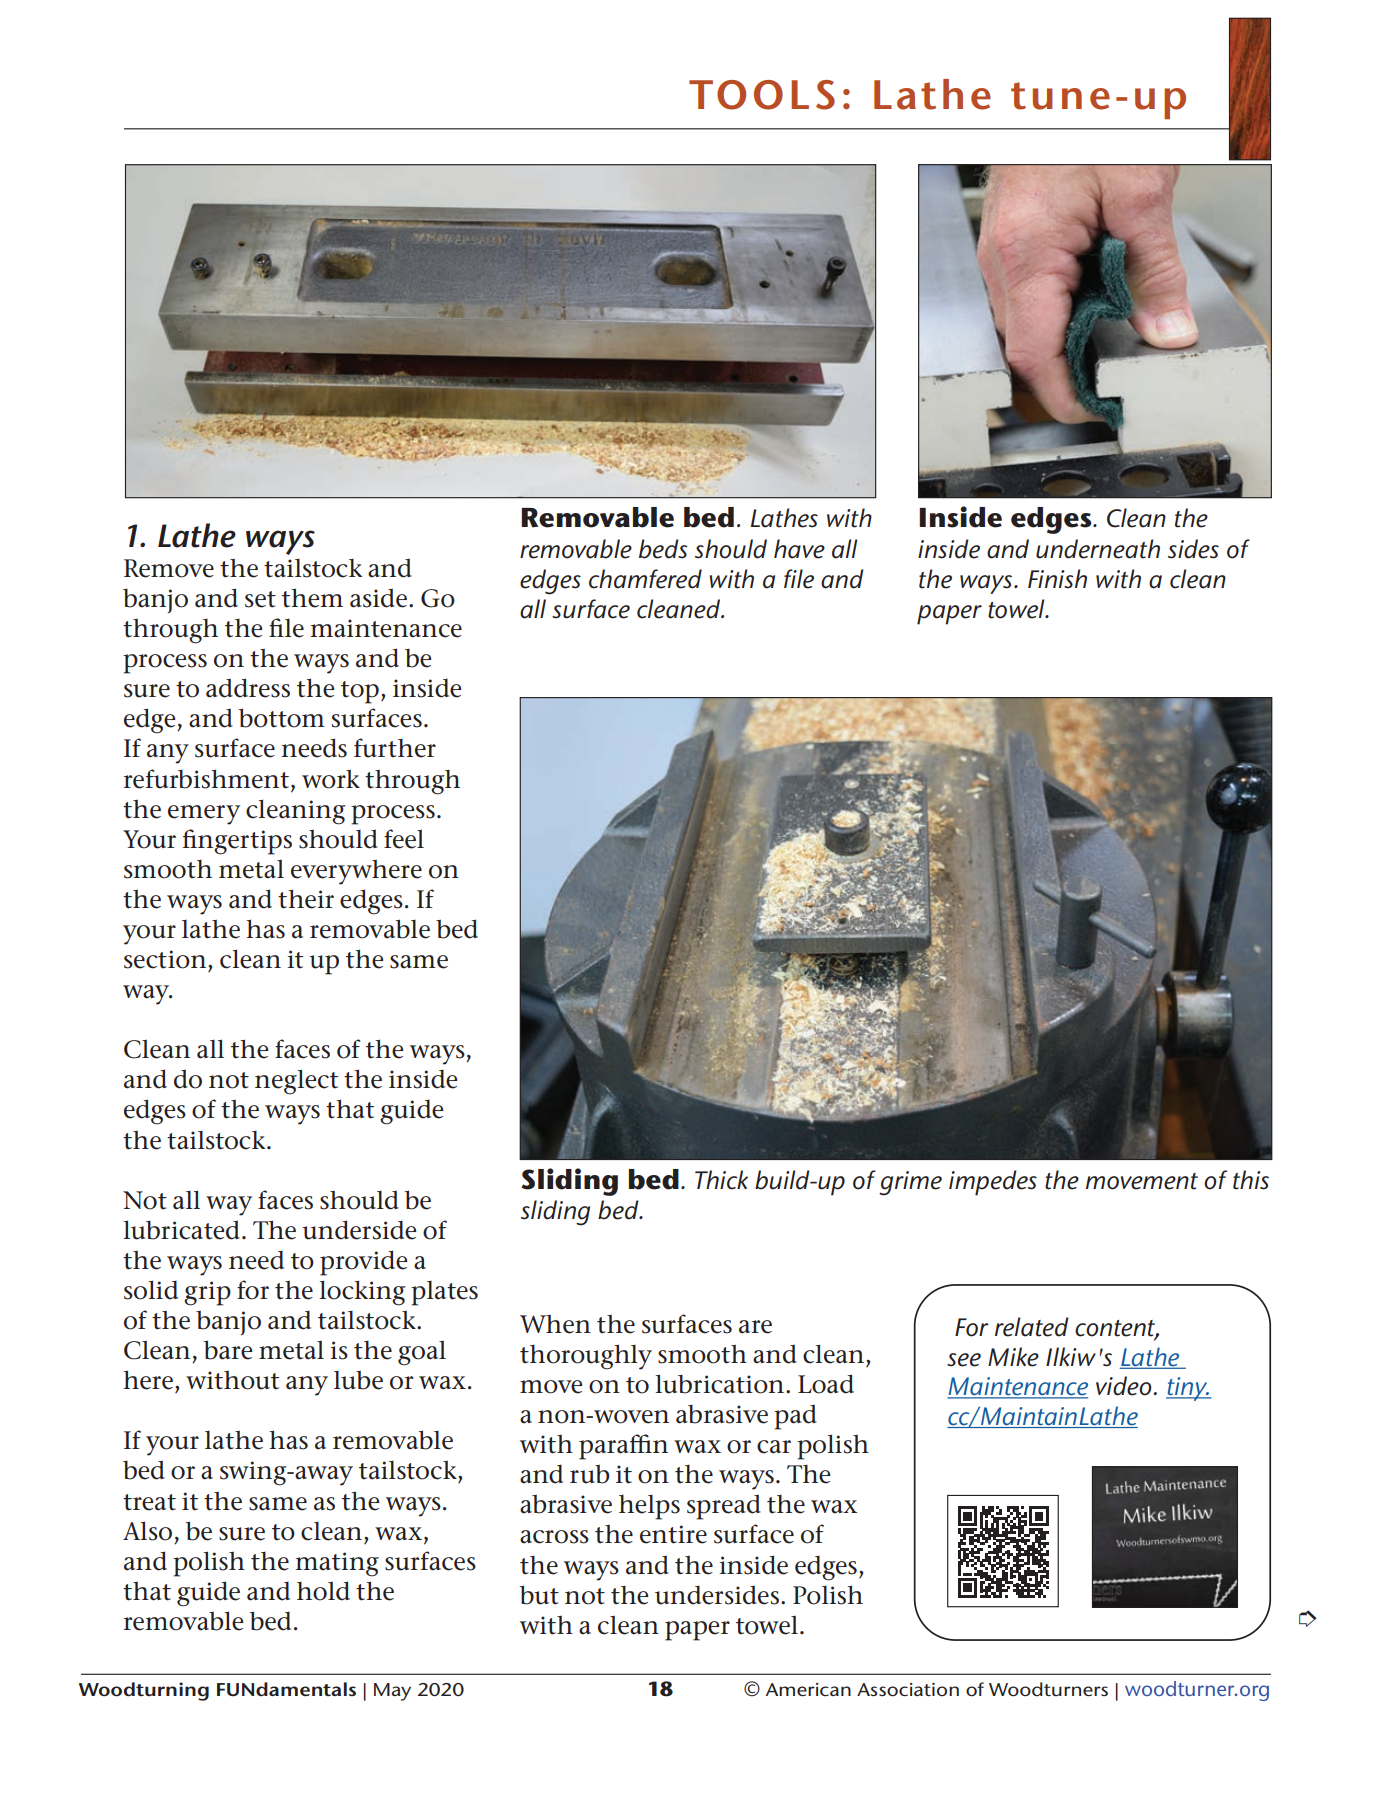 This page has width=1395, height=1805. Describe the element at coordinates (296, 1082) in the page. I see `neglect` at that location.
